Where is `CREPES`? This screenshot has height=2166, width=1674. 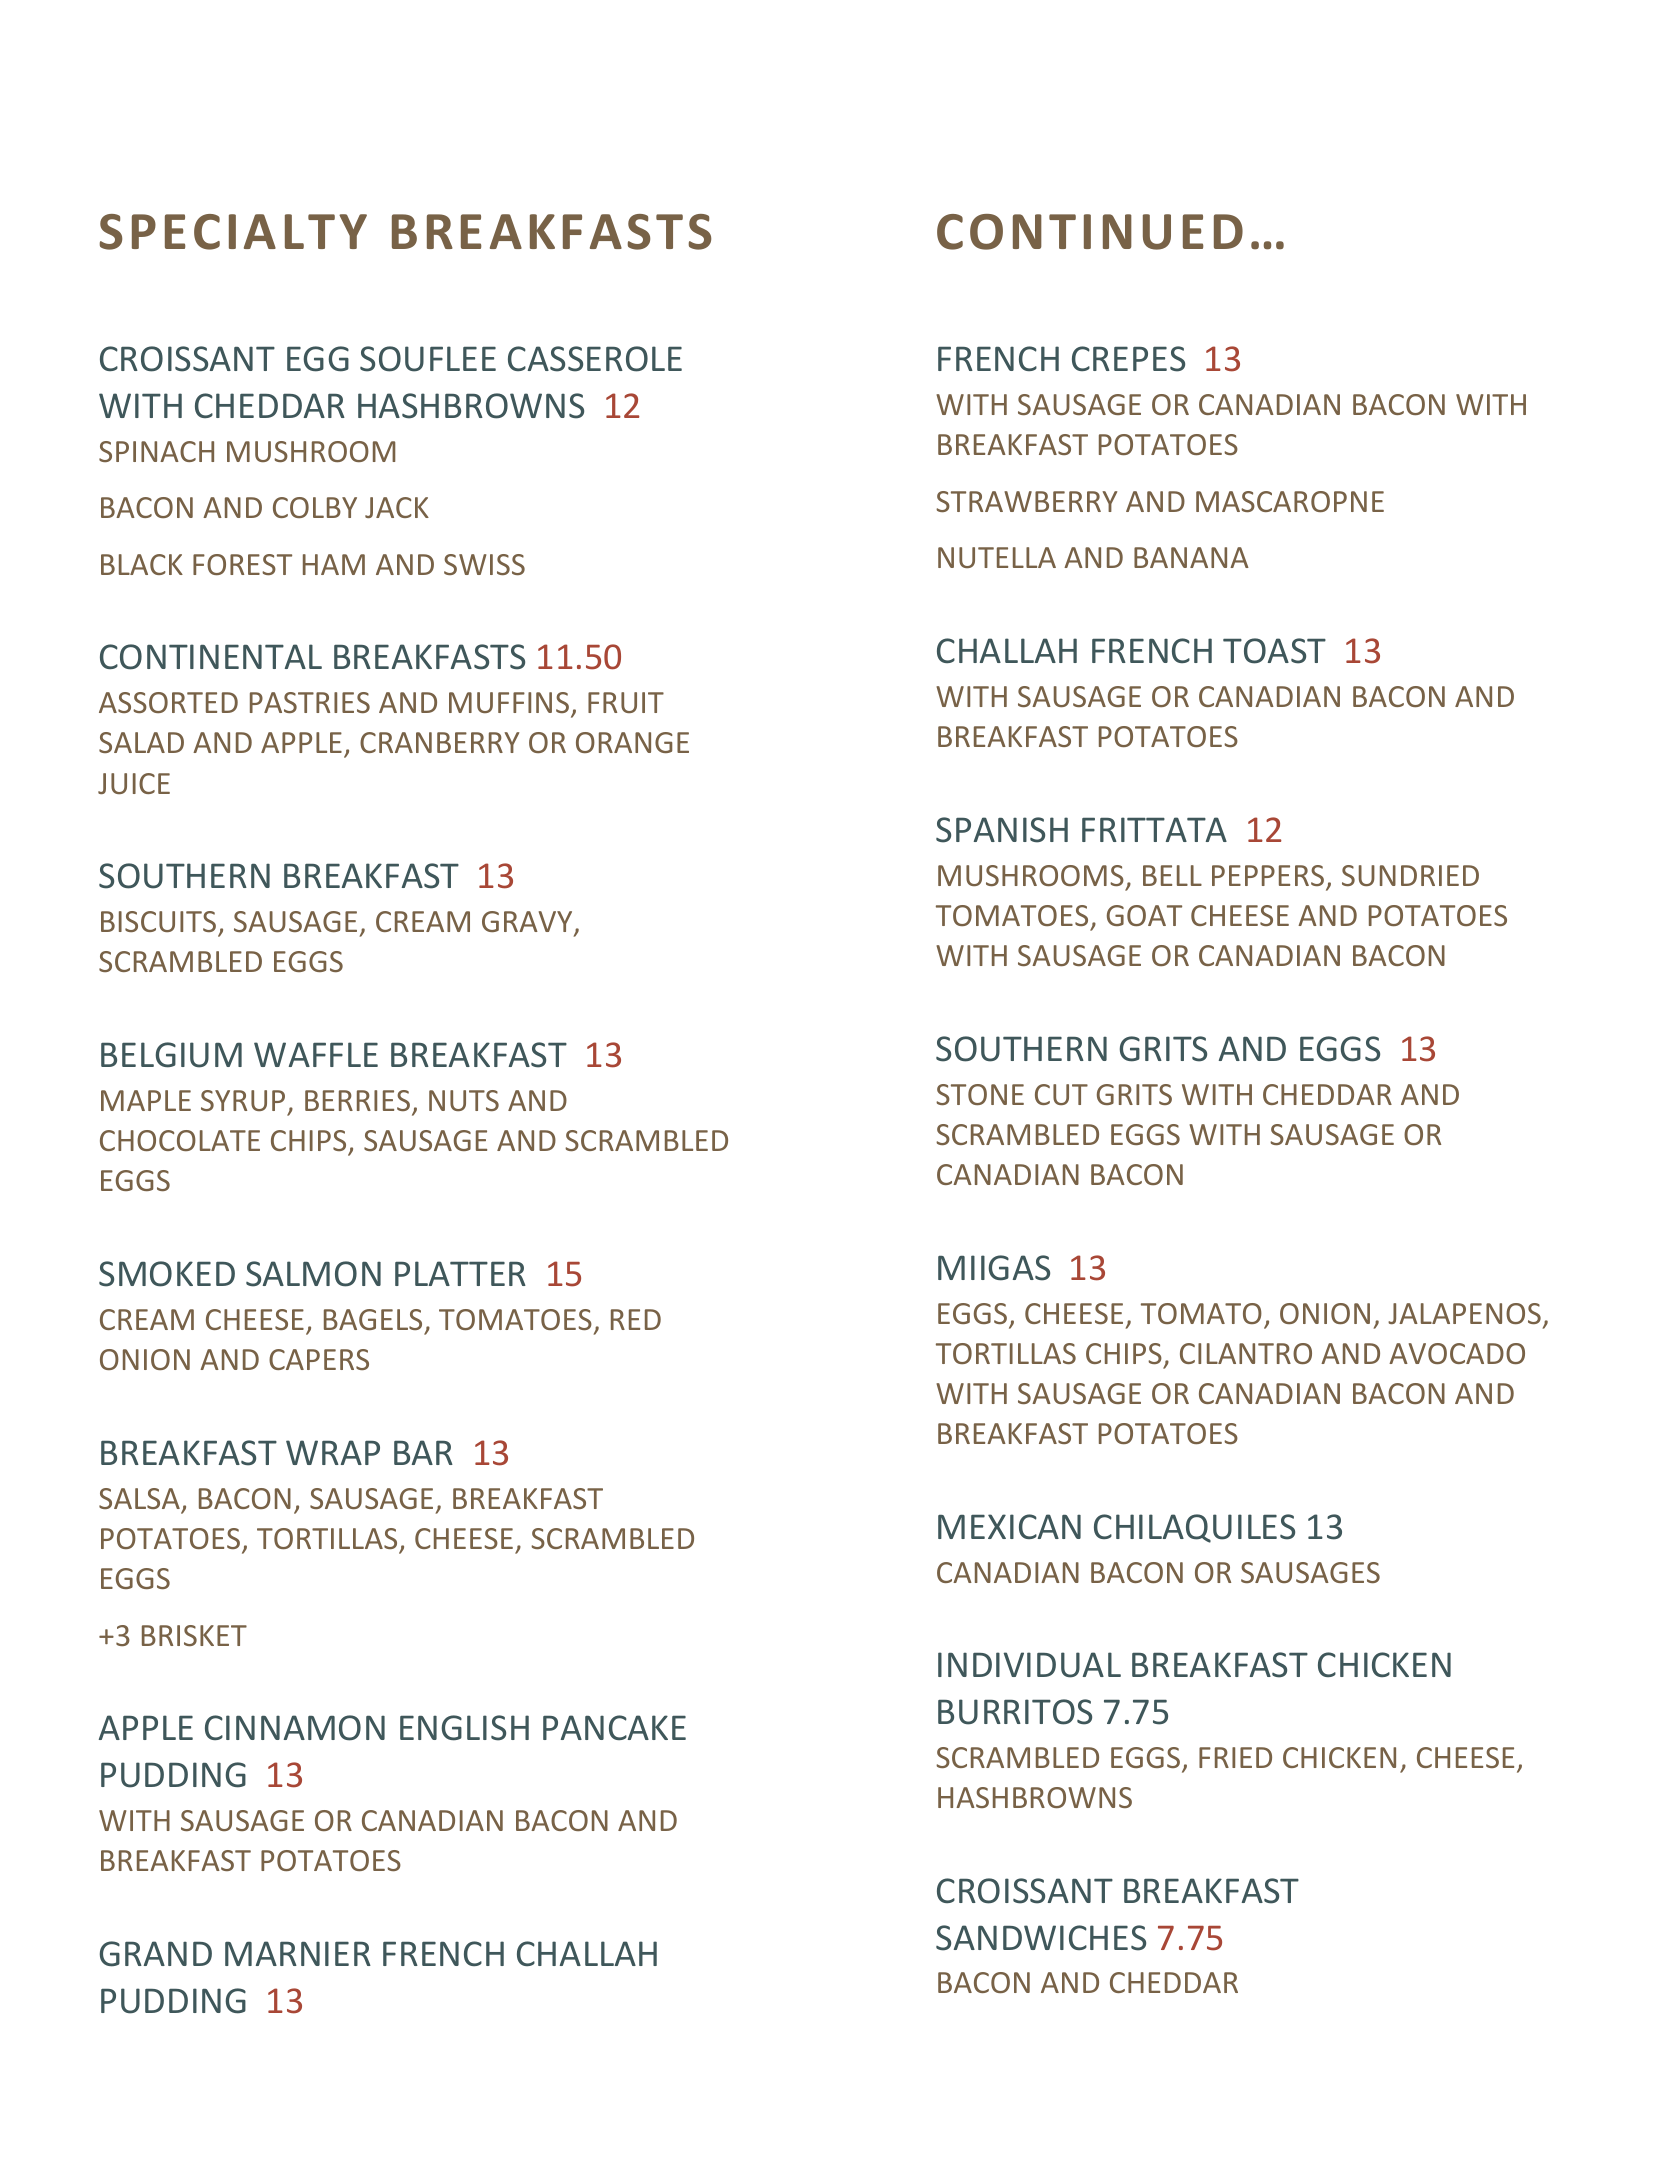
CREPES is located at coordinates (1128, 359).
